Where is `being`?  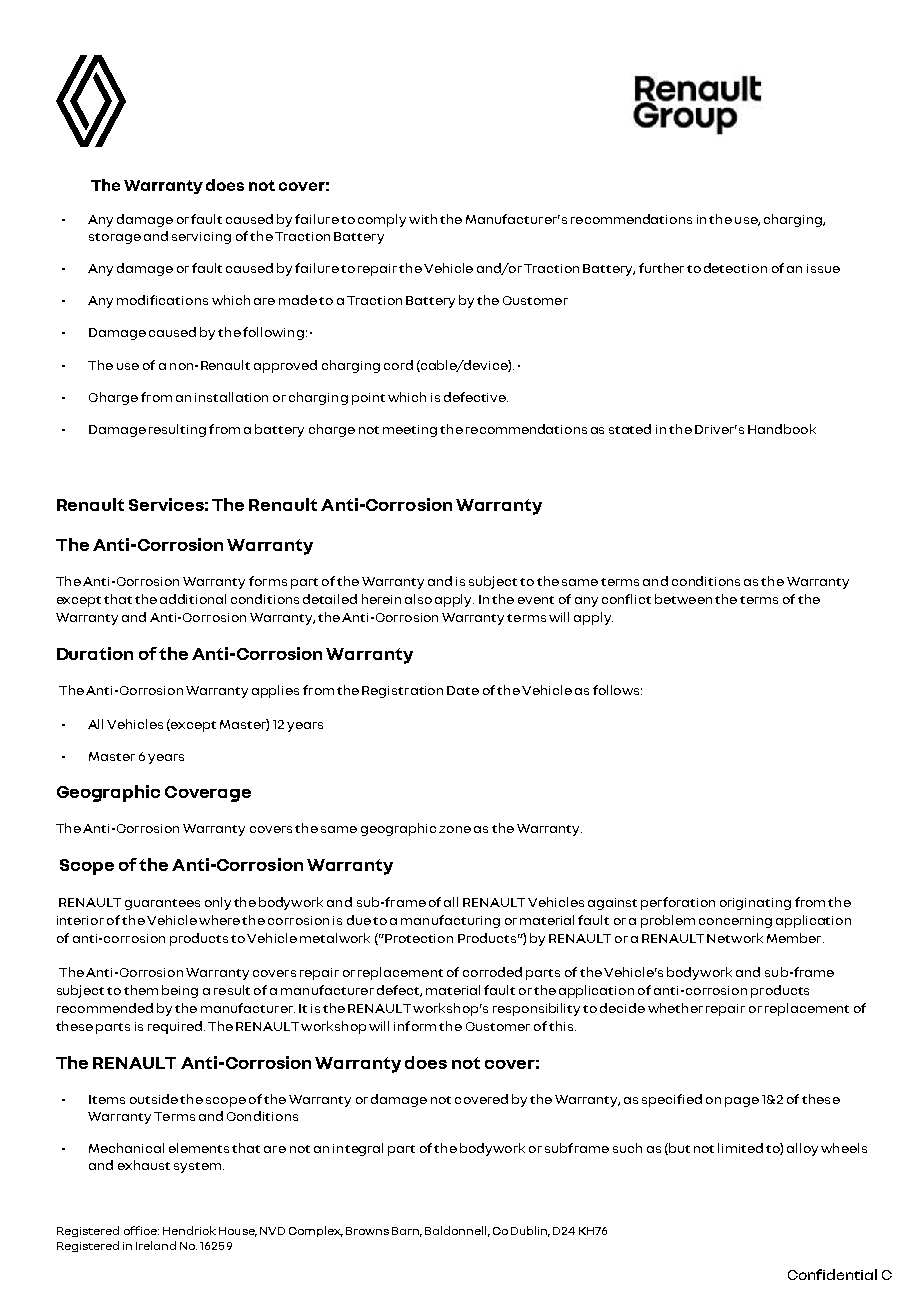
being is located at coordinates (180, 991).
